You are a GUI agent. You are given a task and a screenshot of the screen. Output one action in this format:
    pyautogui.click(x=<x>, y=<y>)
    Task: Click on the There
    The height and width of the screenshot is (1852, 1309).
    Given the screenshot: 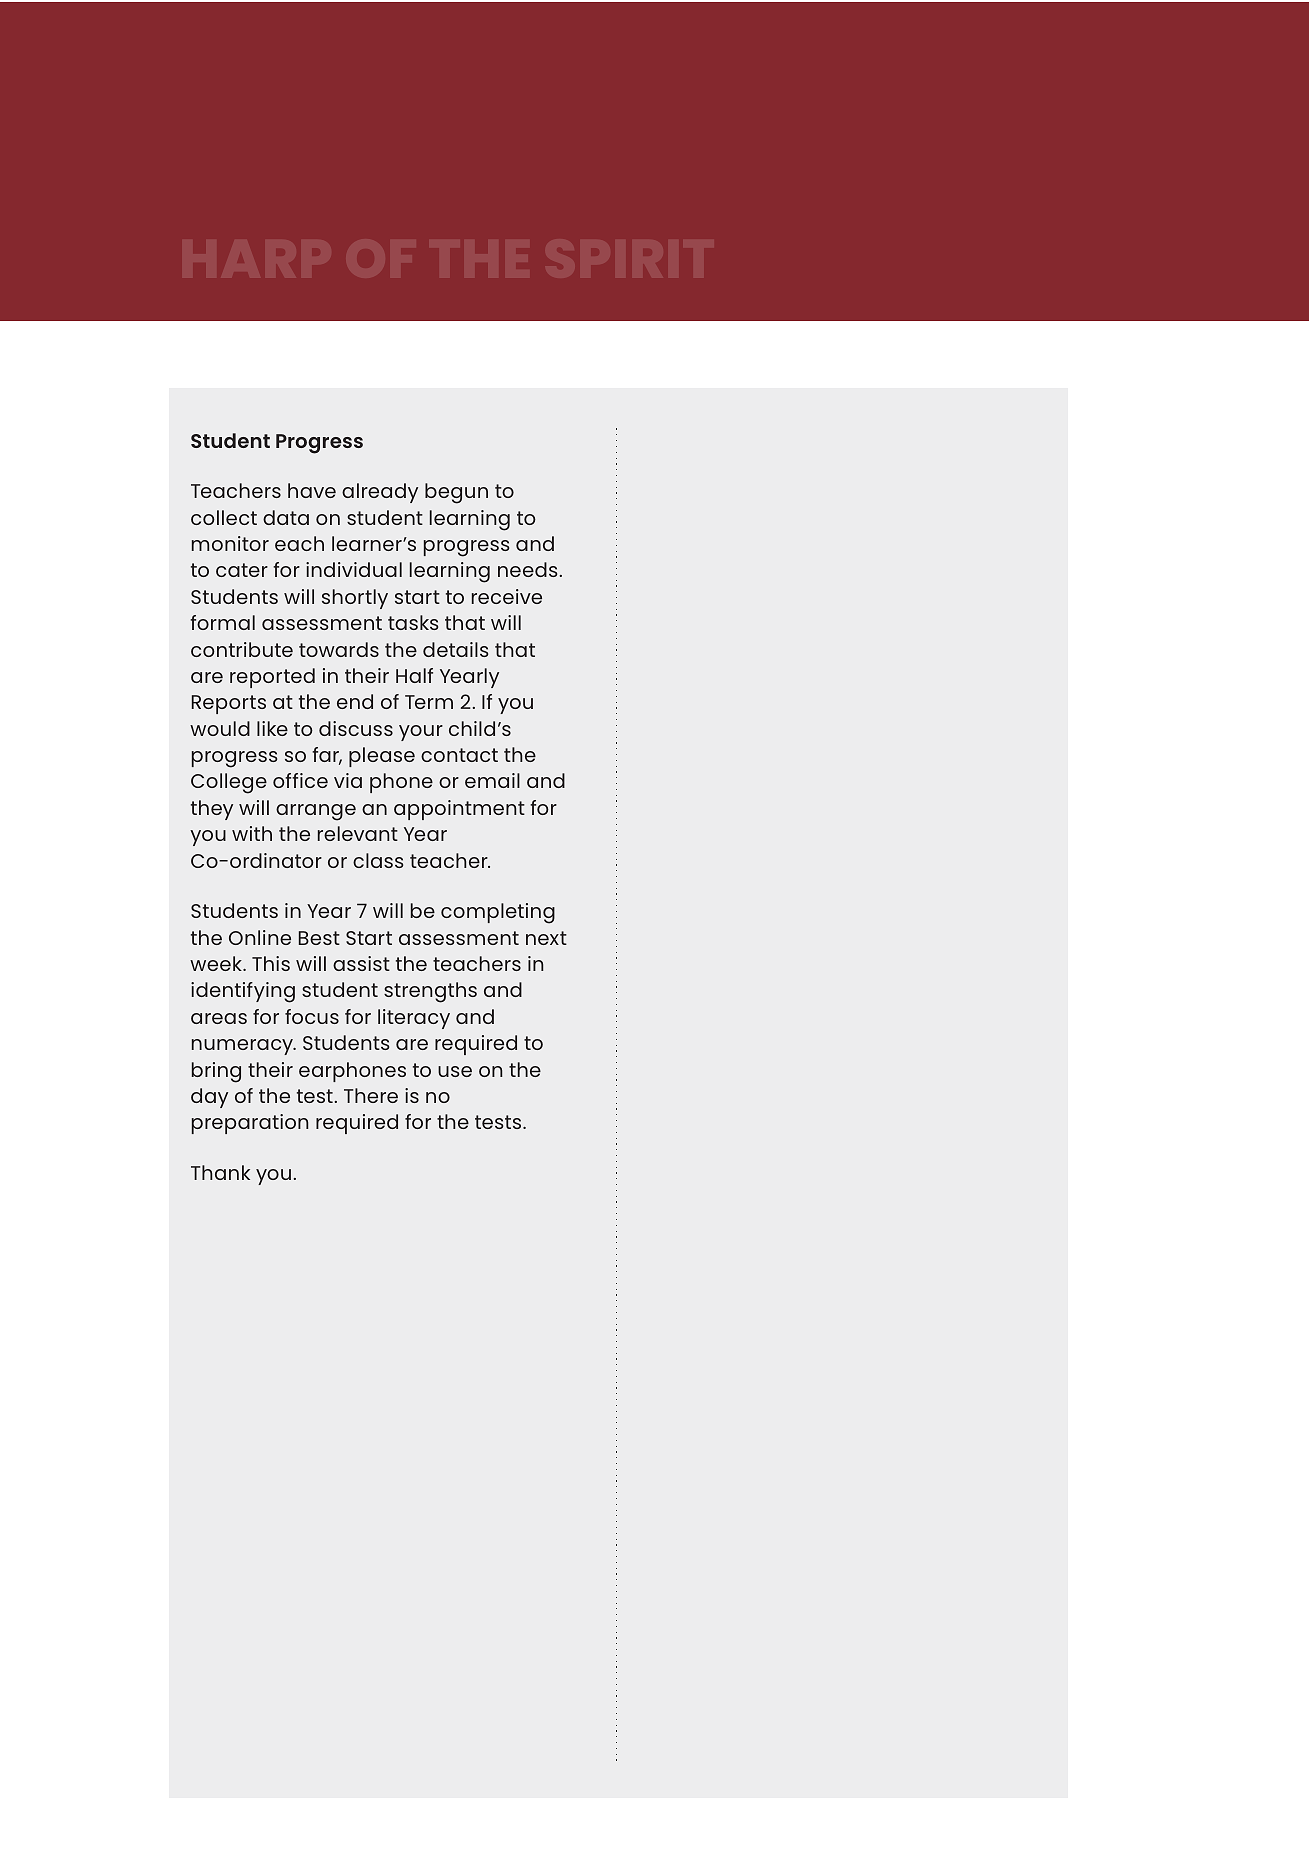 What is the action you would take?
    pyautogui.click(x=371, y=1095)
